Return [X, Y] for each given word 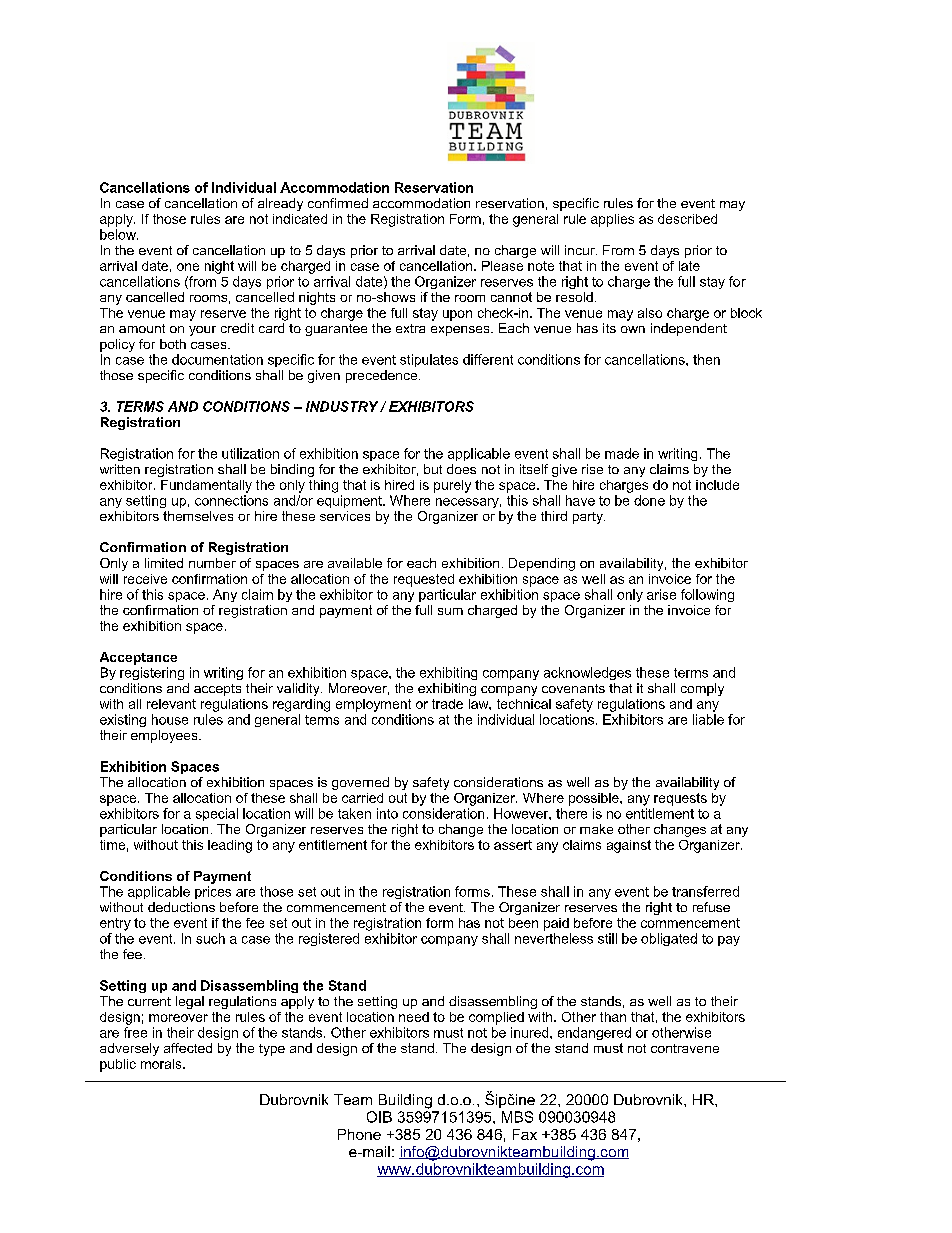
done [649, 500]
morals [162, 1064]
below [119, 234]
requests [680, 799]
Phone [359, 1134]
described [687, 219]
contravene [685, 1048]
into [387, 813]
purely [452, 486]
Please [502, 266]
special [217, 814]
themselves [198, 516]
